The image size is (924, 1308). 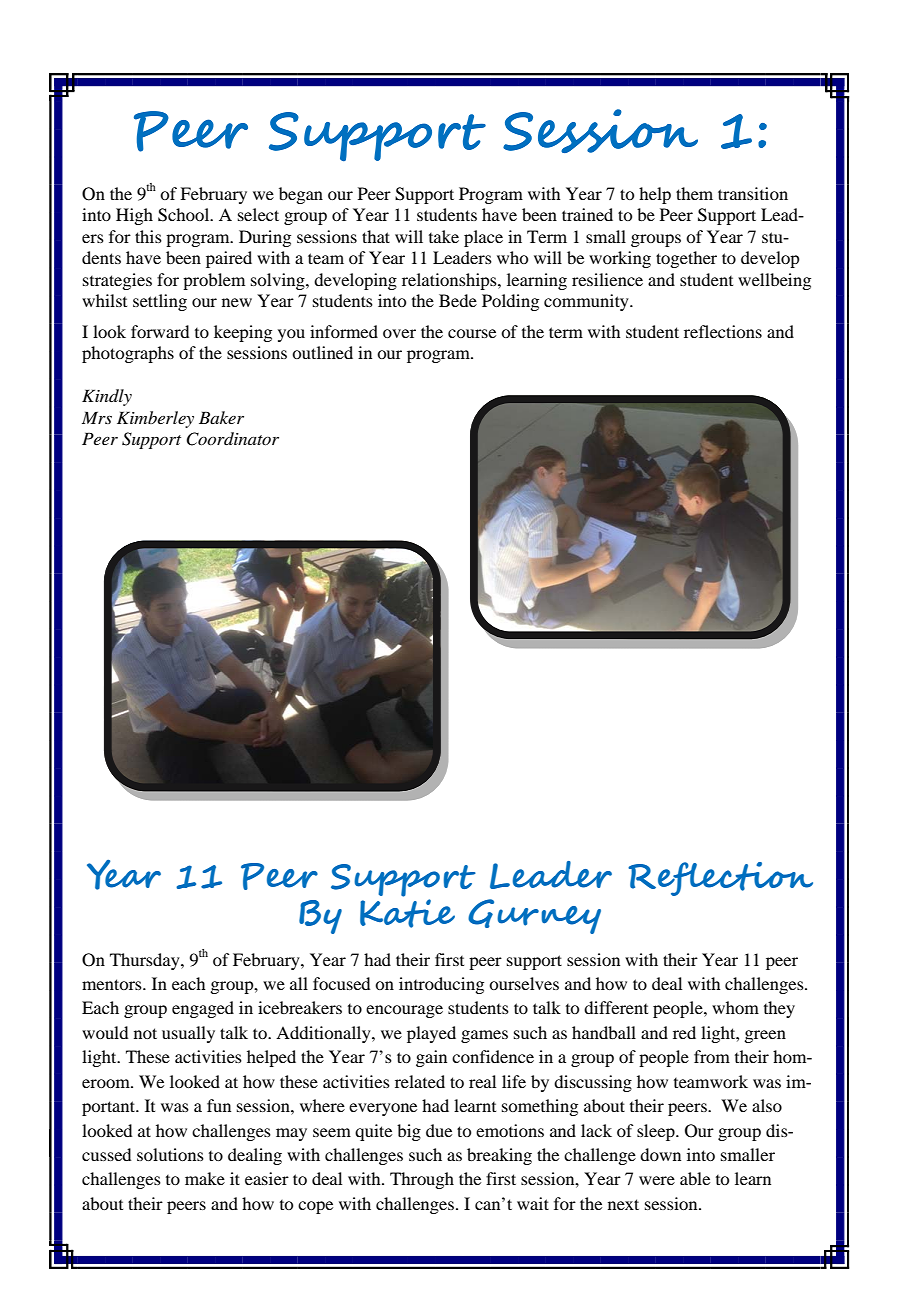 I want to click on Katie, so click(x=407, y=913).
